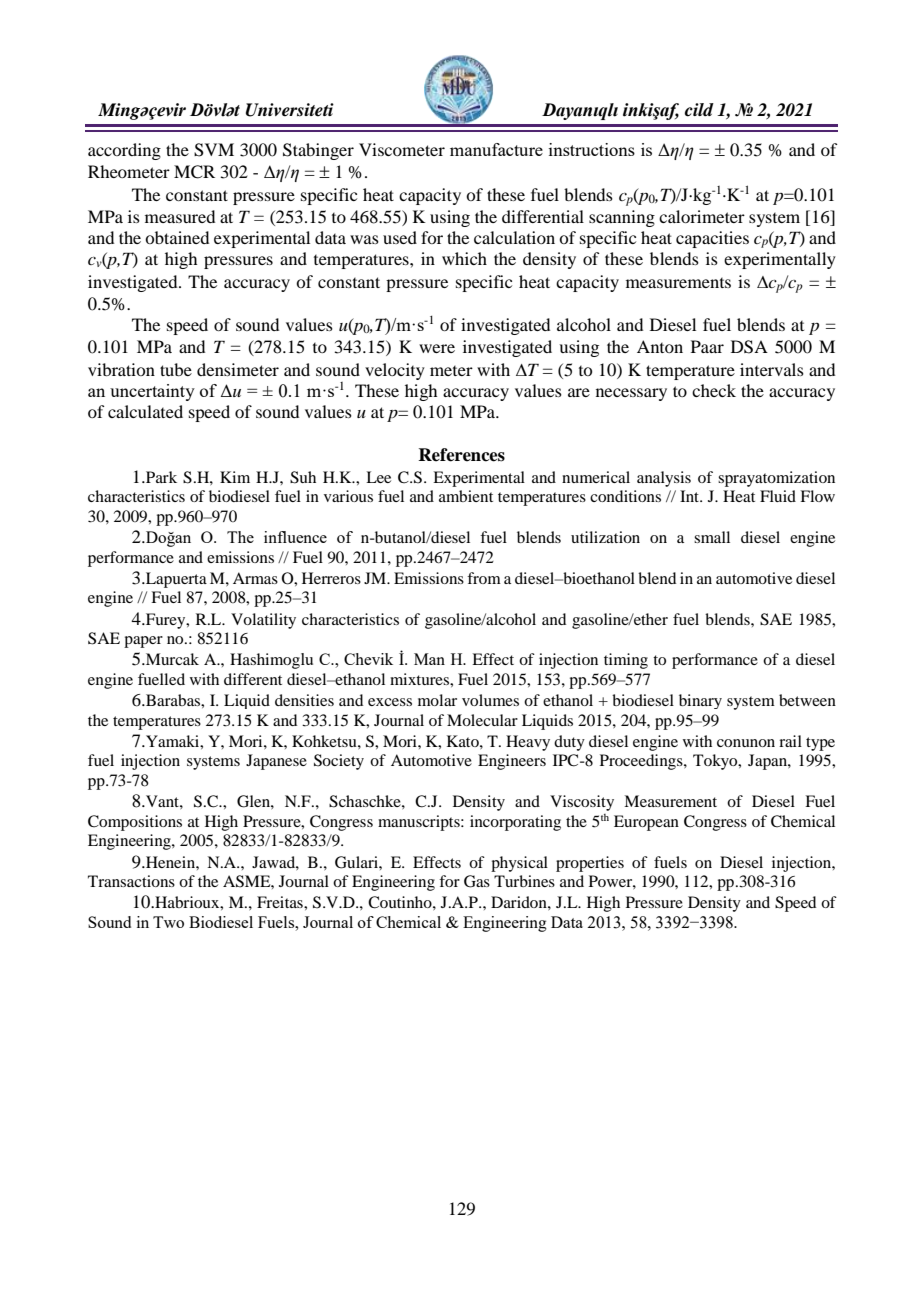 The width and height of the screenshot is (924, 1307). I want to click on DSA, so click(749, 347).
